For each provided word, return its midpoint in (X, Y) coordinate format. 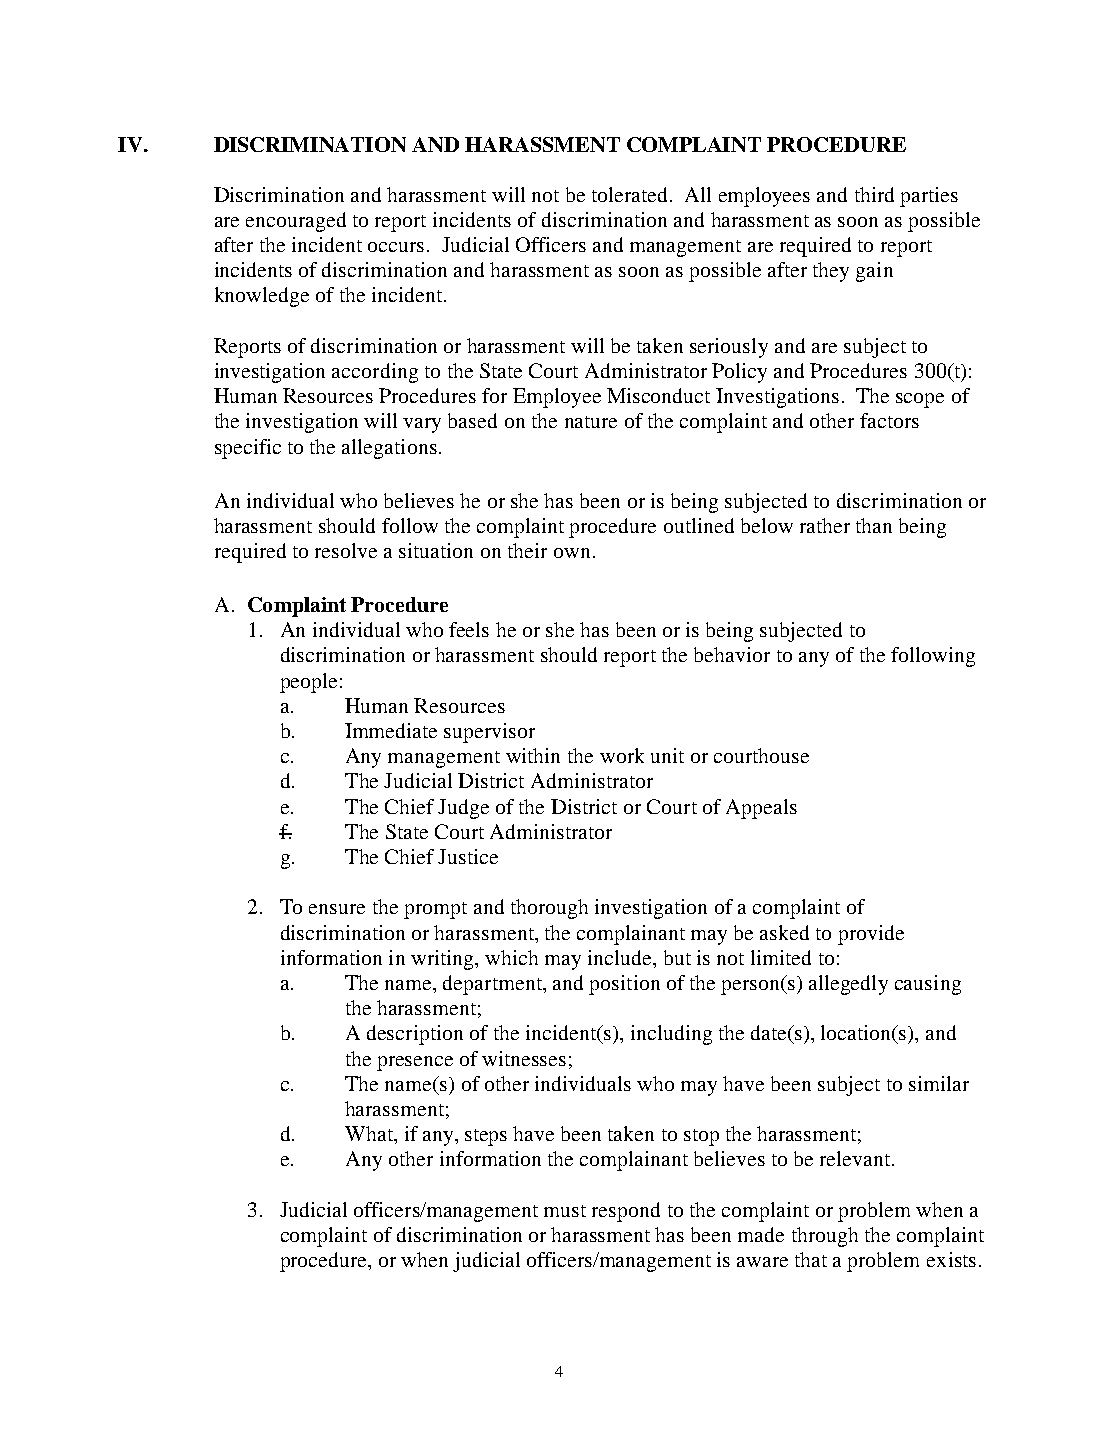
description (415, 1035)
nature (591, 422)
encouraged (296, 222)
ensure (337, 909)
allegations (389, 449)
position (624, 985)
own (572, 553)
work (622, 755)
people (308, 683)
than (874, 525)
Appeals (761, 809)
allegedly (848, 985)
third (874, 194)
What (370, 1133)
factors (889, 420)
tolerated (629, 194)
